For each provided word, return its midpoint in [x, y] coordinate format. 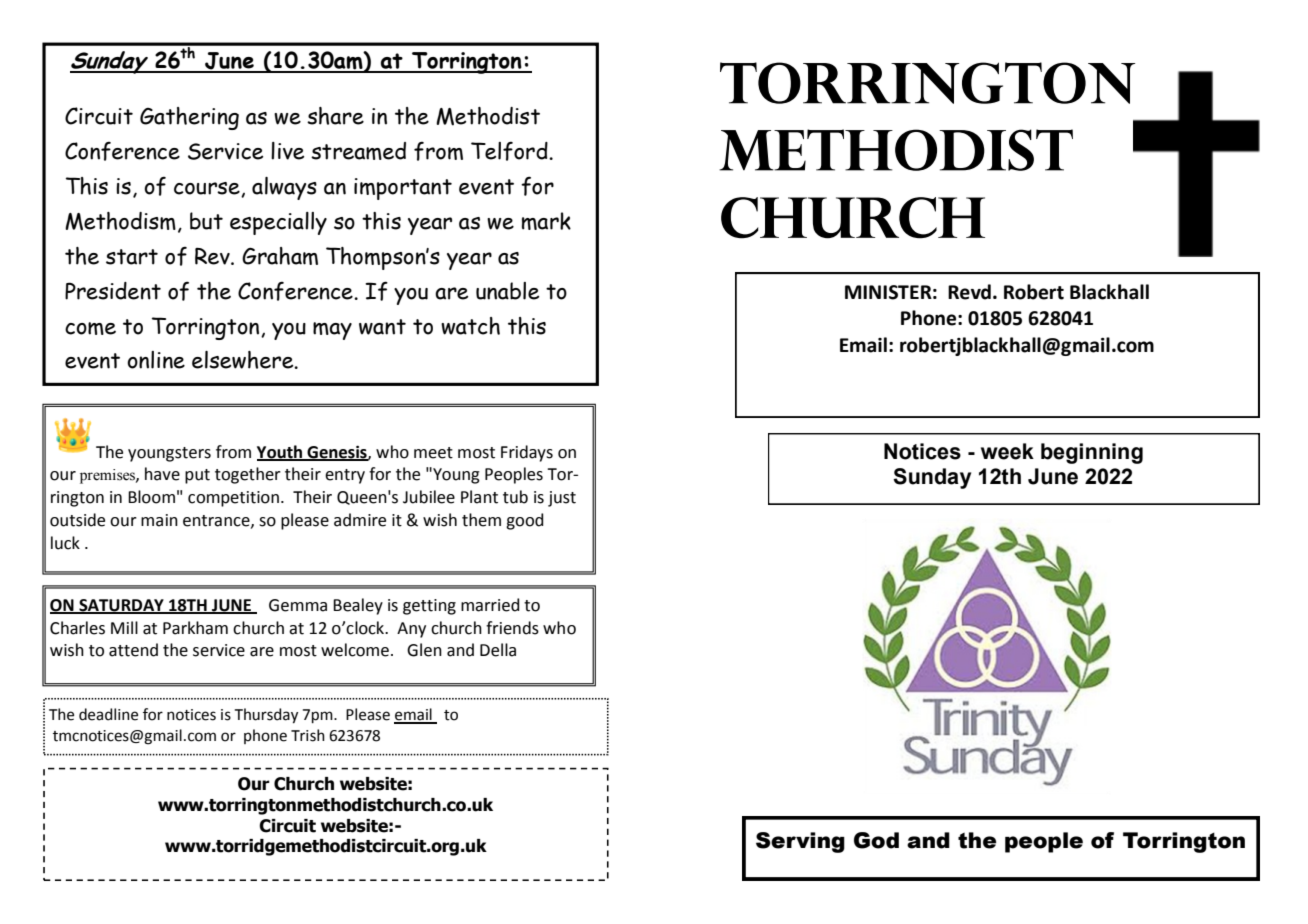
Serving [800, 842]
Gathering [189, 118]
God [876, 840]
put [197, 476]
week [1007, 451]
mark [546, 221]
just [562, 499]
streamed [358, 151]
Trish [308, 735]
